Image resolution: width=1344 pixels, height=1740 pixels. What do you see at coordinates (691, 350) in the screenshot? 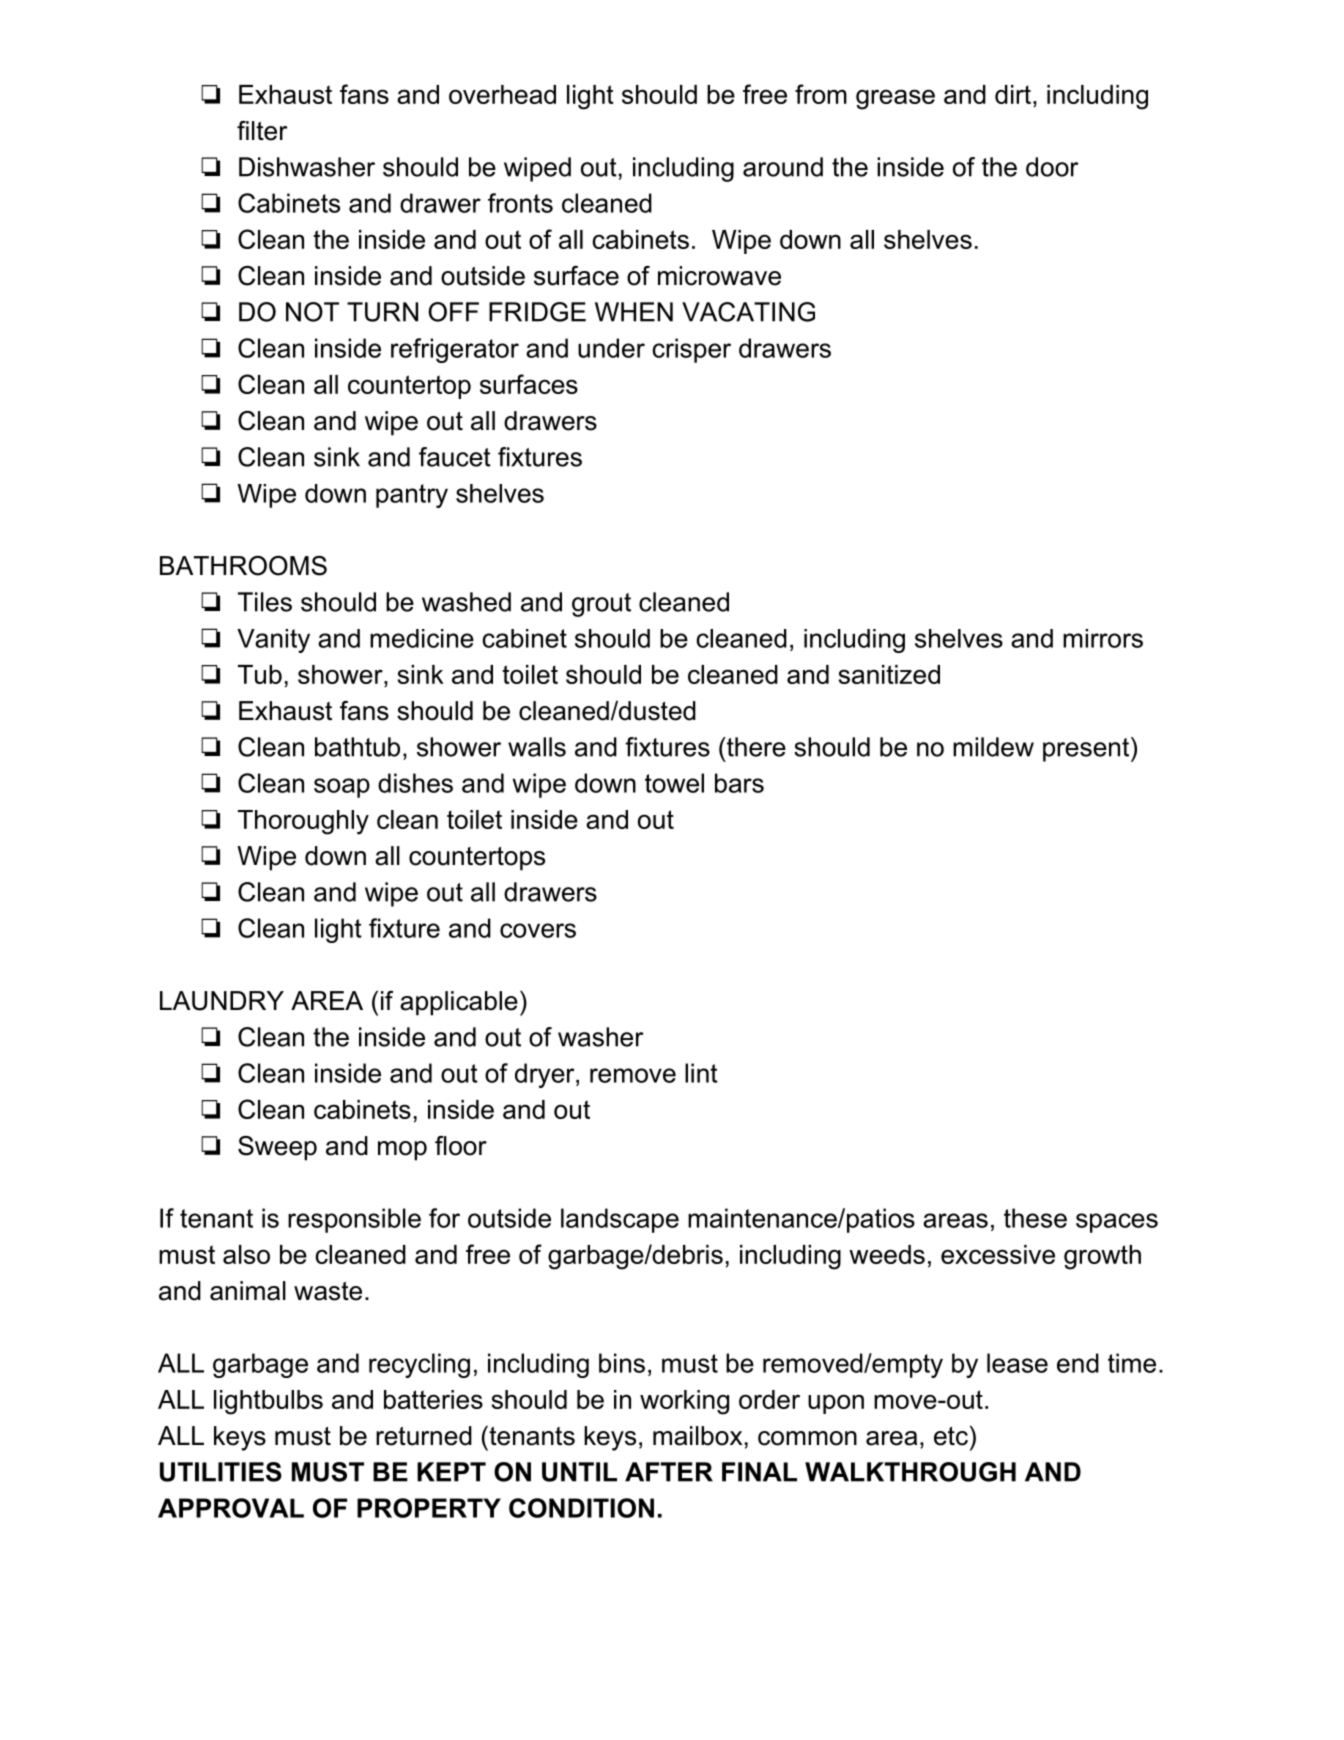
I see `crisper` at bounding box center [691, 350].
